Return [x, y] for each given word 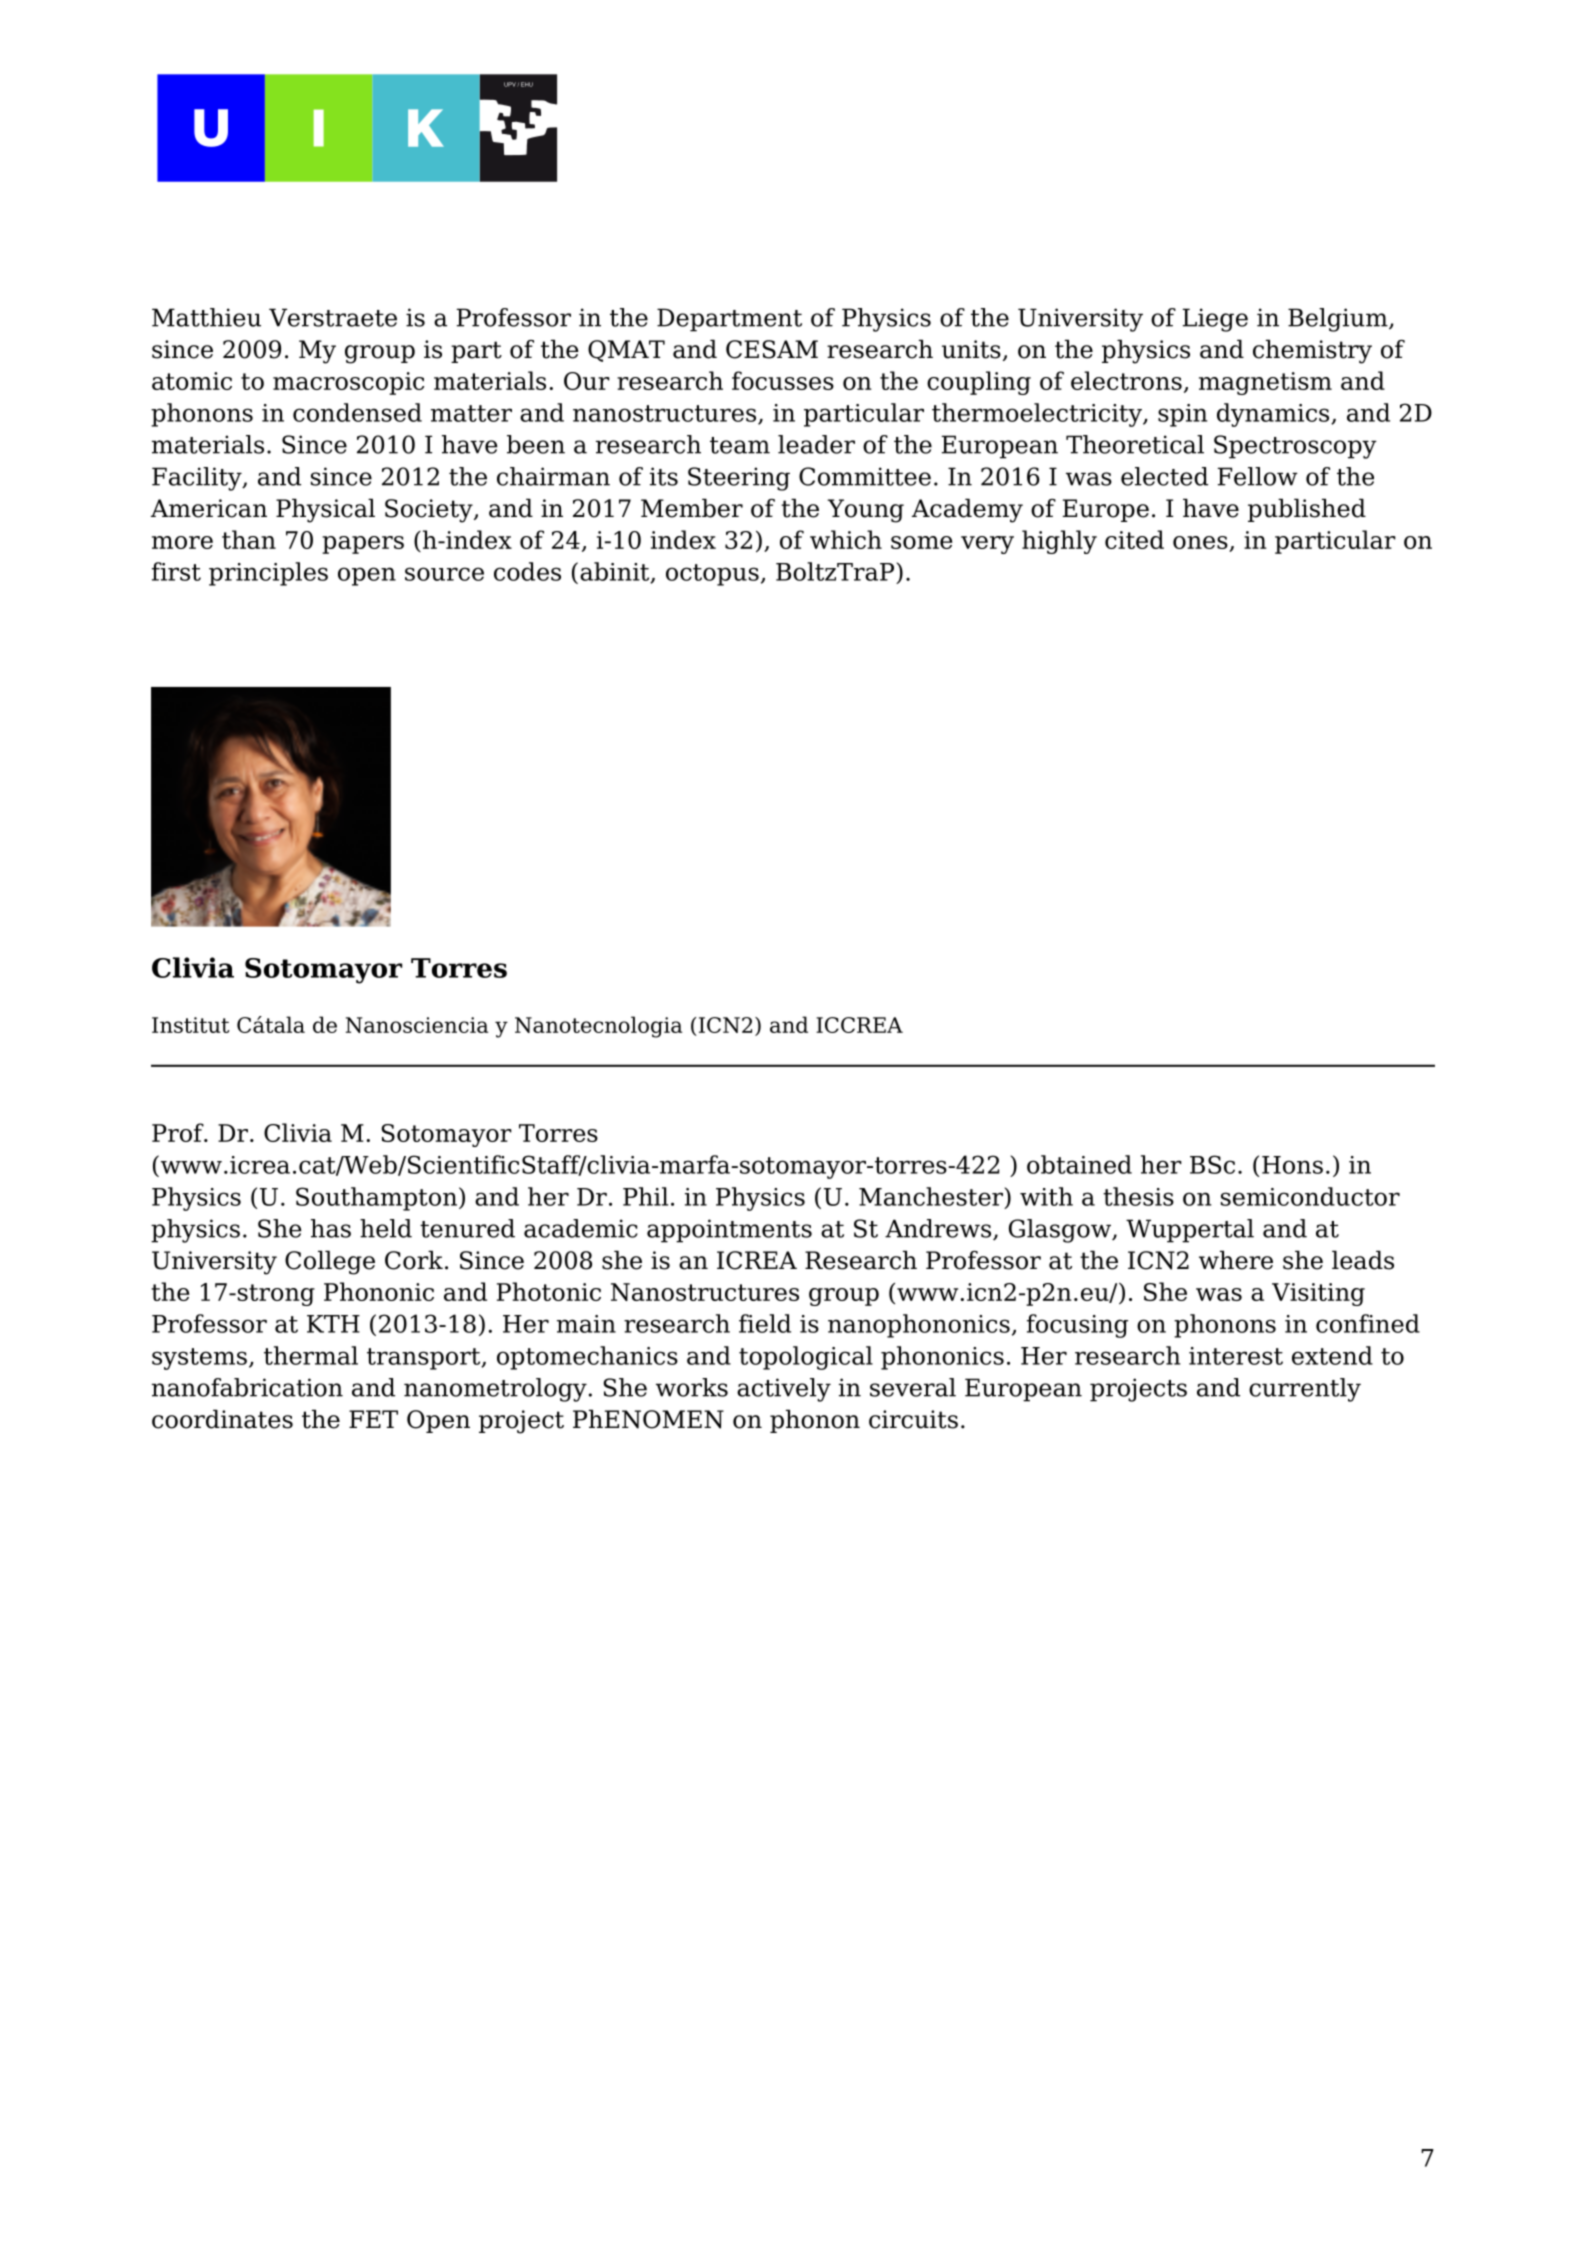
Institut [191, 1025]
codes [527, 571]
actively [784, 1390]
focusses [783, 380]
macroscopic [348, 383]
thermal [311, 1355]
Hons [1292, 1165]
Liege [1215, 320]
